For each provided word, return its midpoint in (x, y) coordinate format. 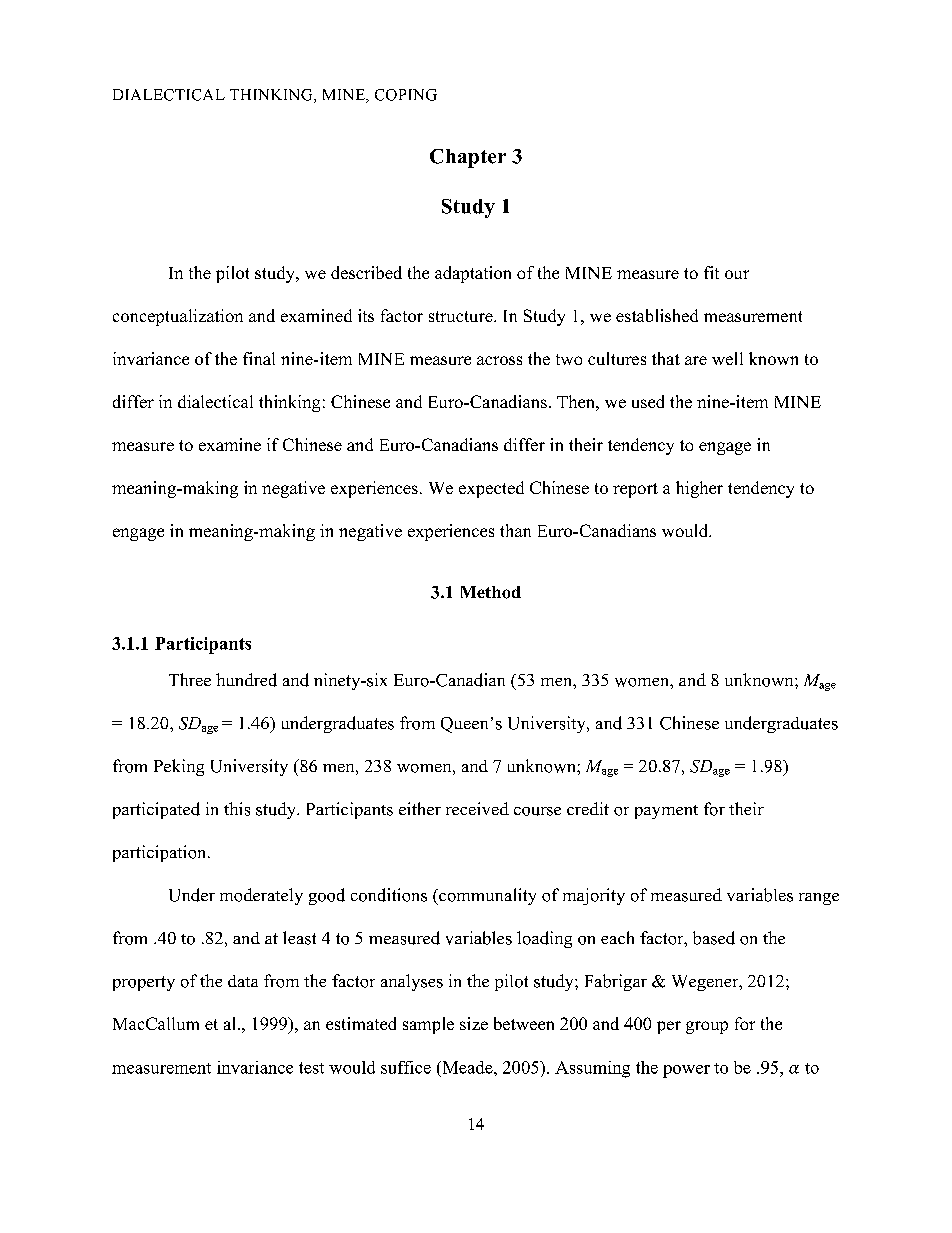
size (474, 1023)
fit (711, 272)
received (477, 808)
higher (699, 489)
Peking (179, 767)
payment (666, 812)
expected (491, 489)
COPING (406, 95)
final (259, 358)
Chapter (468, 158)
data (243, 981)
